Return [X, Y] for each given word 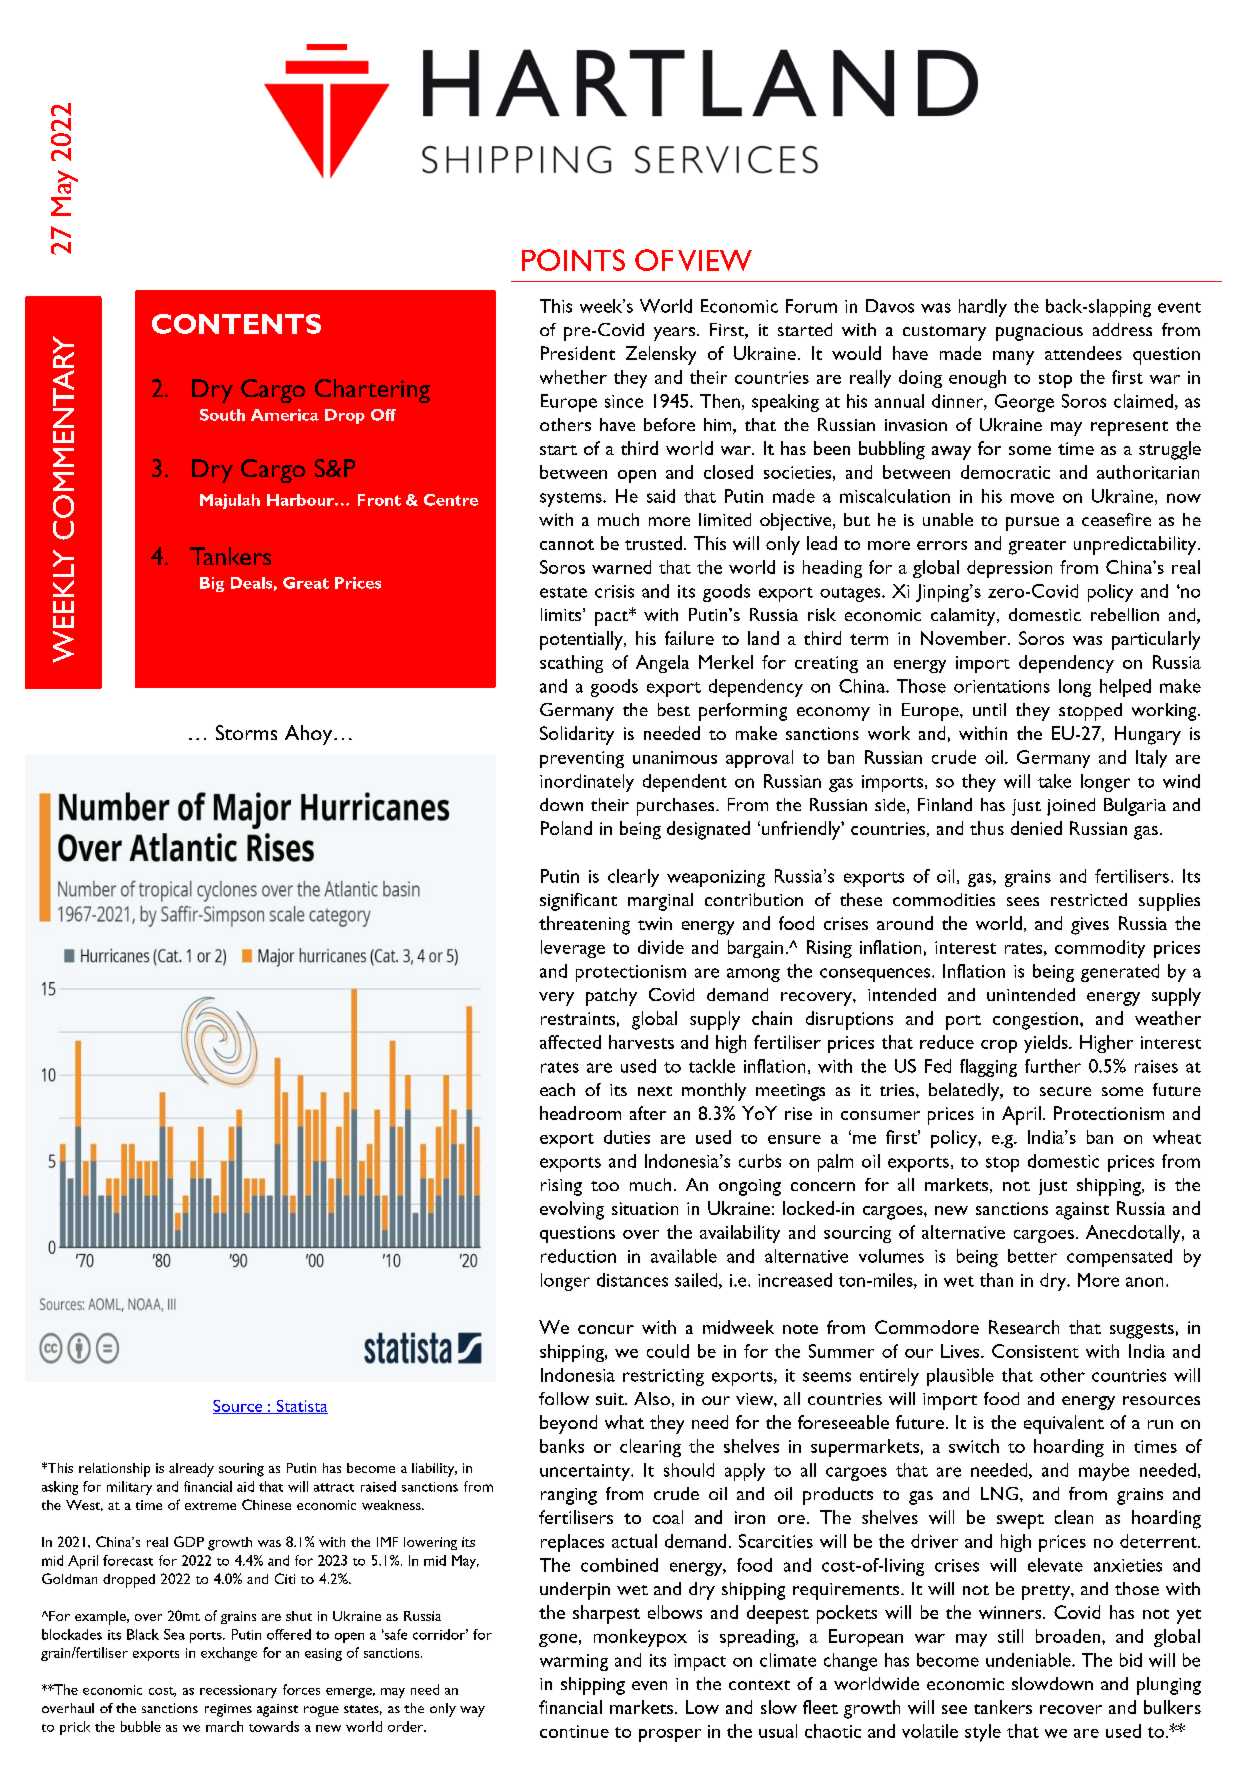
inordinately [587, 783]
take [1054, 781]
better [1032, 1256]
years [674, 334]
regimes [228, 1710]
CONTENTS [236, 324]
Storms [246, 732]
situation [645, 1208]
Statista [301, 1407]
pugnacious [1039, 332]
